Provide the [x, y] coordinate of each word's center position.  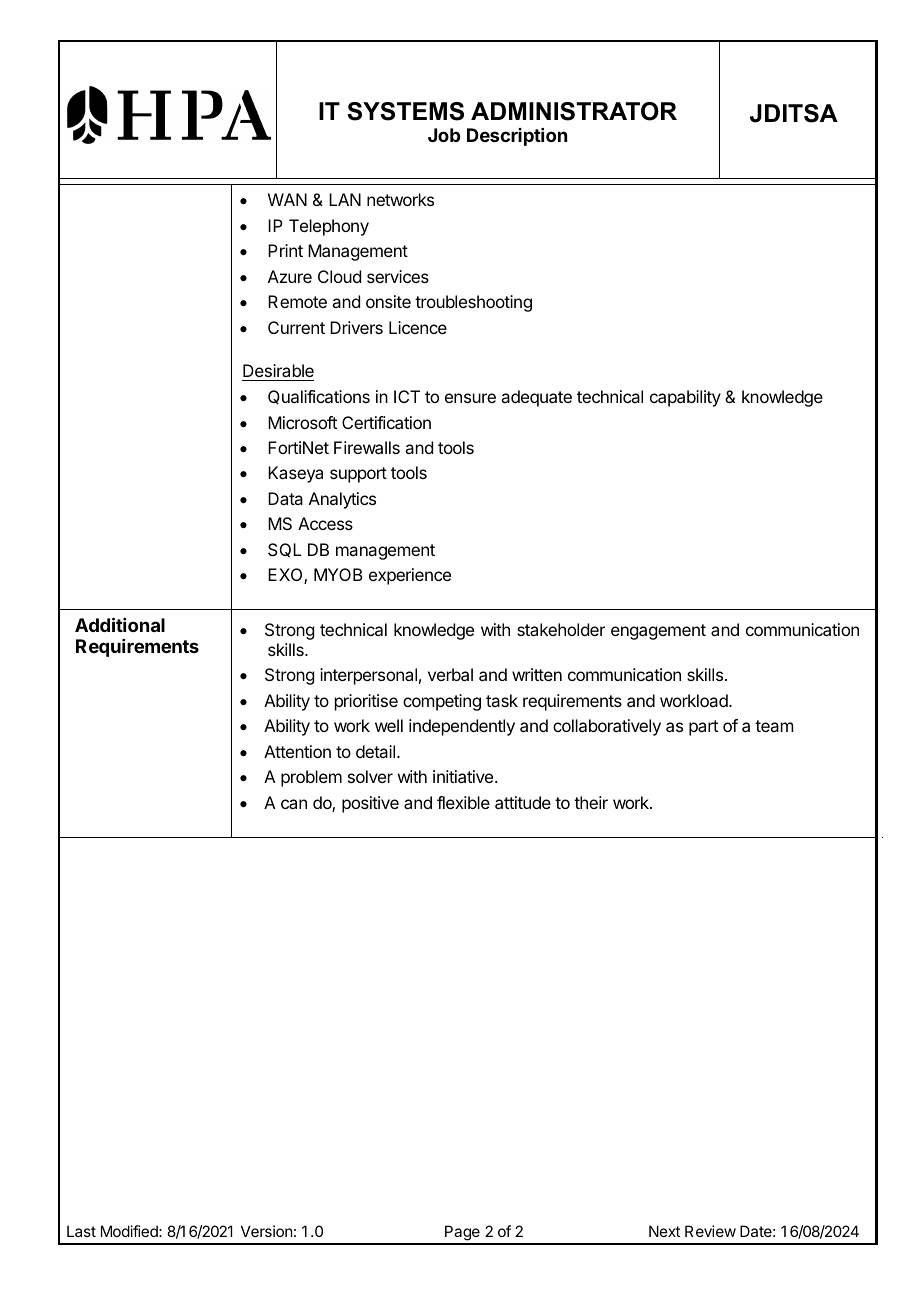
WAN [287, 199]
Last [81, 1231]
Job [444, 135]
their [591, 802]
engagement [658, 632]
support [358, 475]
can [294, 804]
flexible [463, 802]
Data [285, 498]
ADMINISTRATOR [574, 111]
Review [710, 1231]
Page [462, 1234]
